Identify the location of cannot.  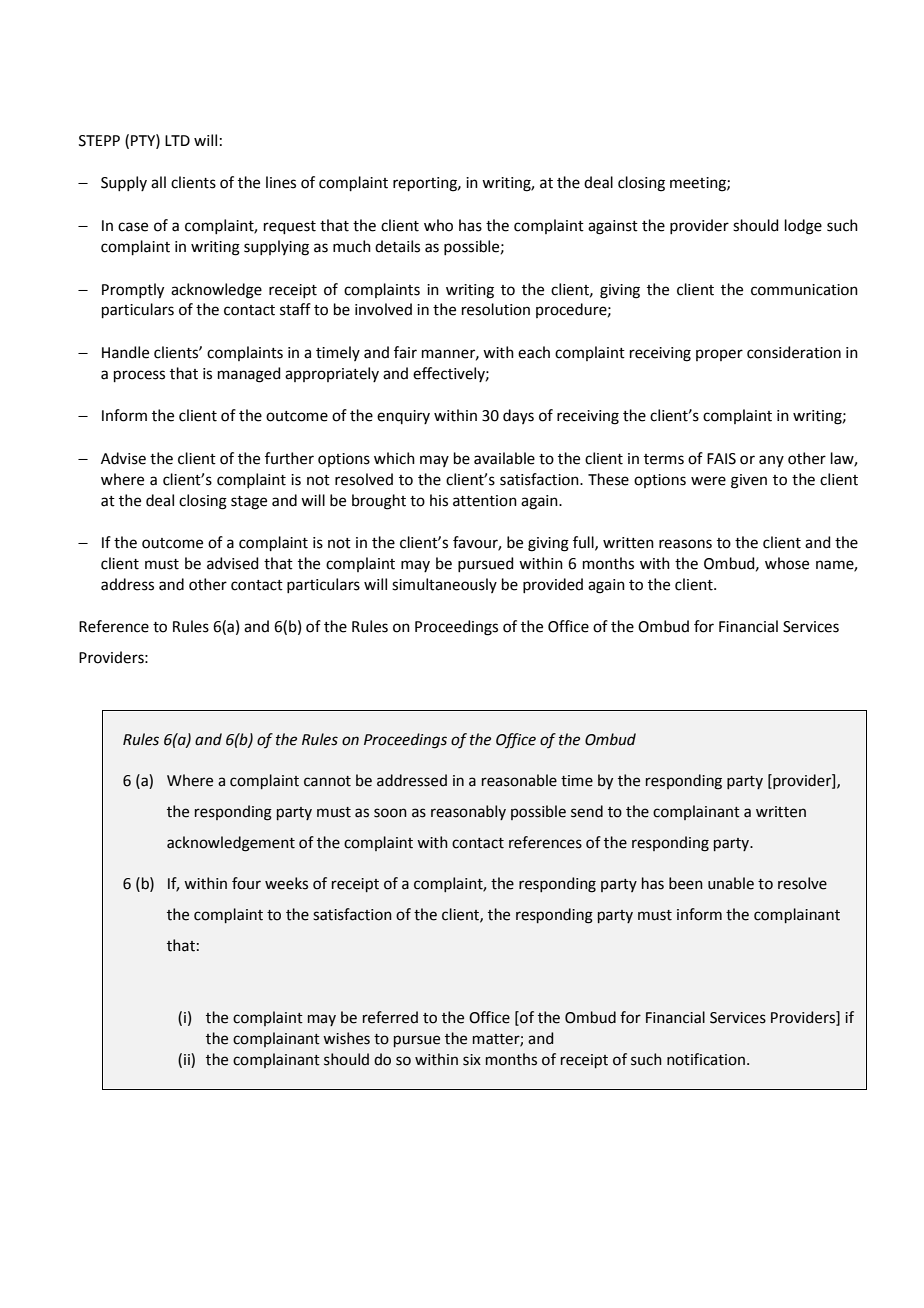
(327, 781).
